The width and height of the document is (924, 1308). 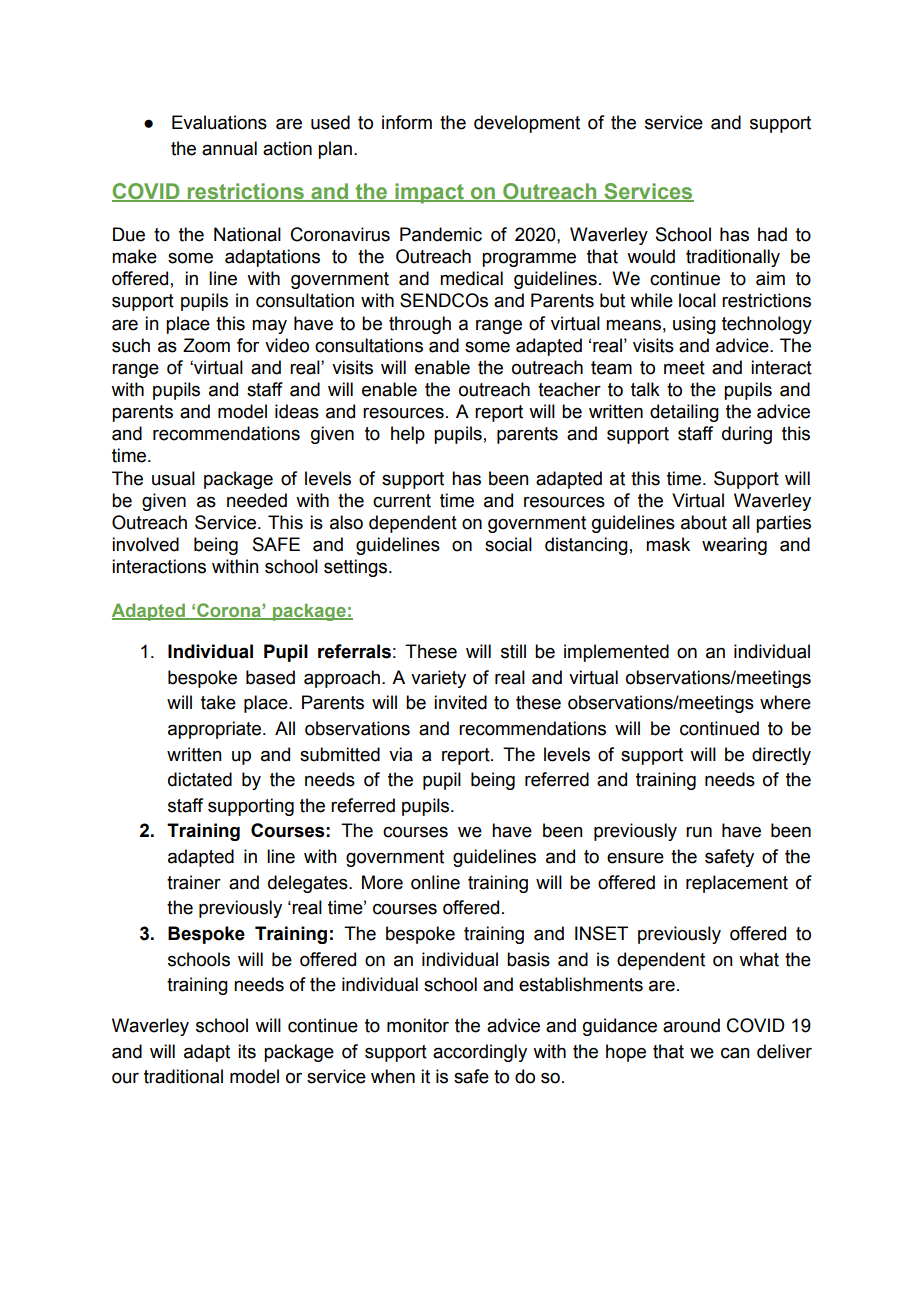 What do you see at coordinates (513, 651) in the document?
I see `still` at bounding box center [513, 651].
